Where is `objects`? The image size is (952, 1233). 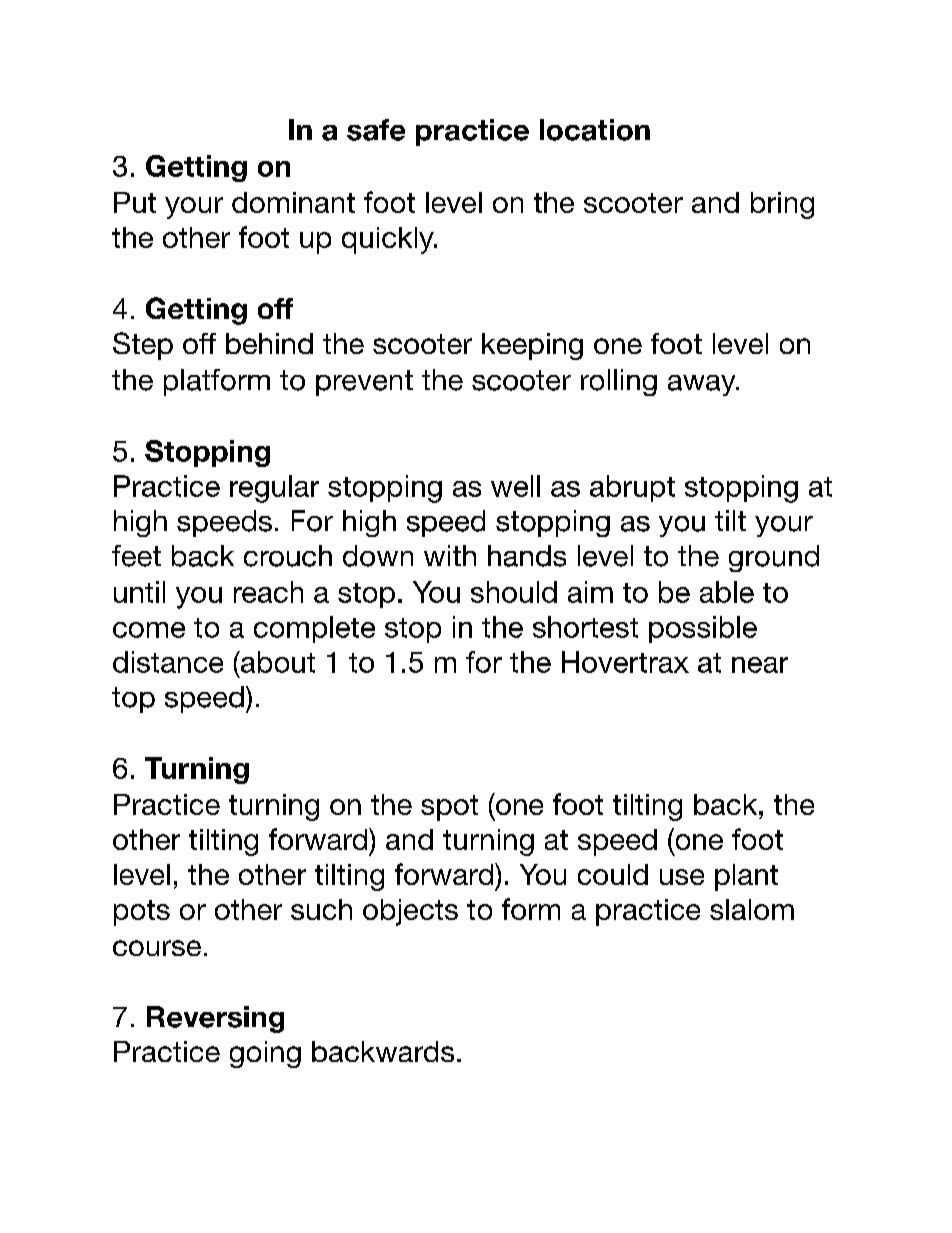
objects is located at coordinates (410, 912).
